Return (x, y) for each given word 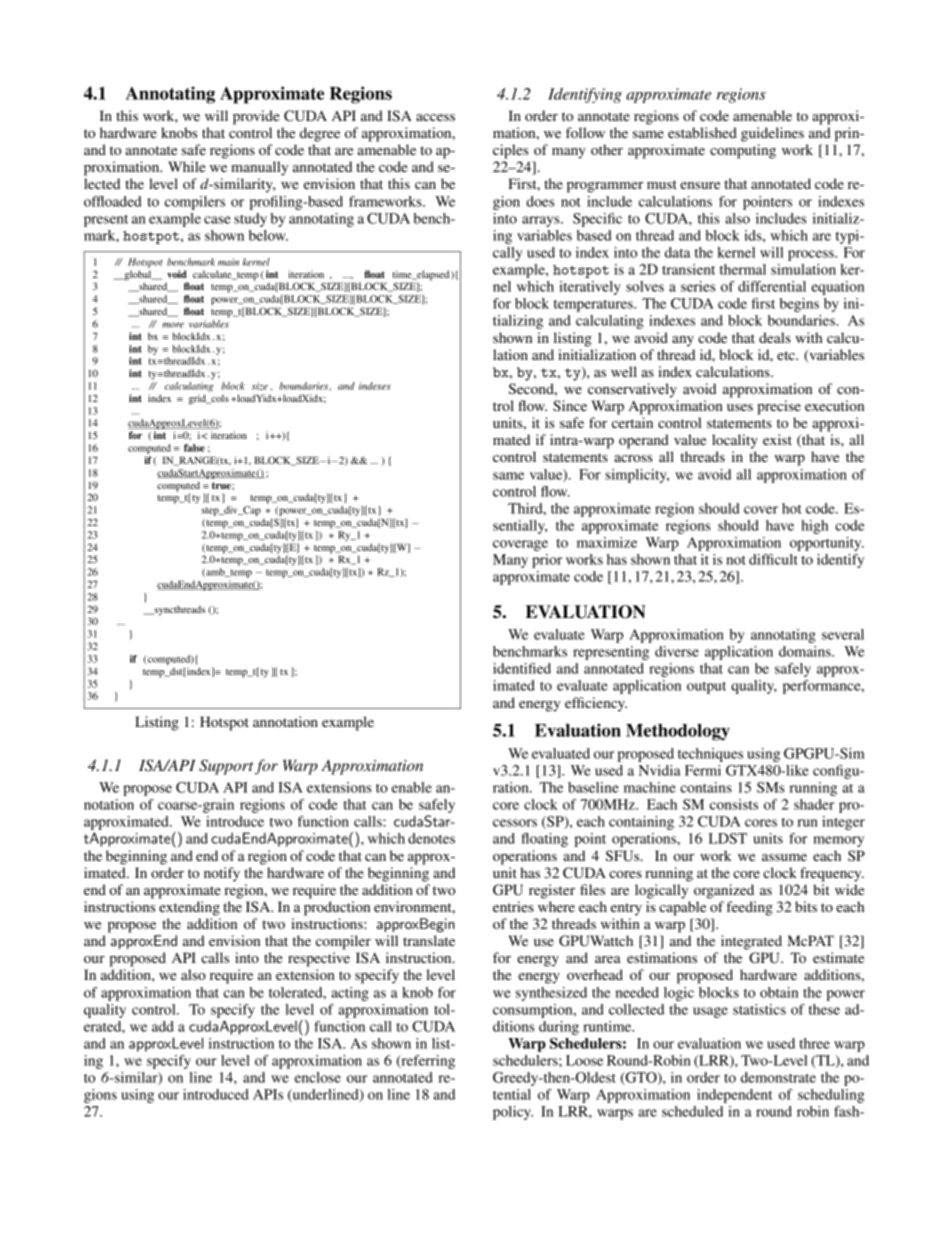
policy (513, 1113)
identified (522, 668)
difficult (773, 559)
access (435, 117)
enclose (318, 1077)
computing (743, 151)
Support (226, 767)
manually (259, 168)
